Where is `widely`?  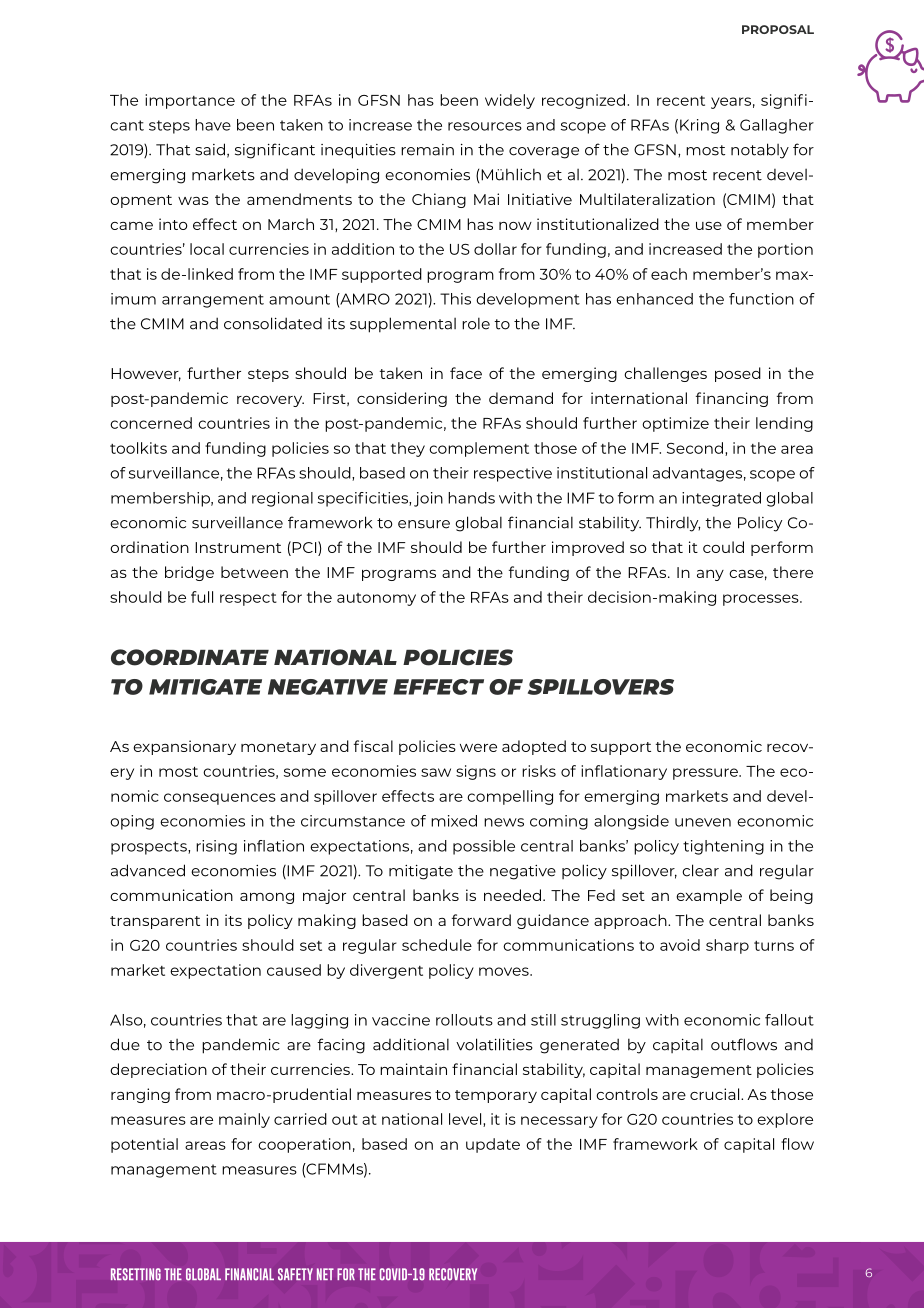 widely is located at coordinates (510, 101).
